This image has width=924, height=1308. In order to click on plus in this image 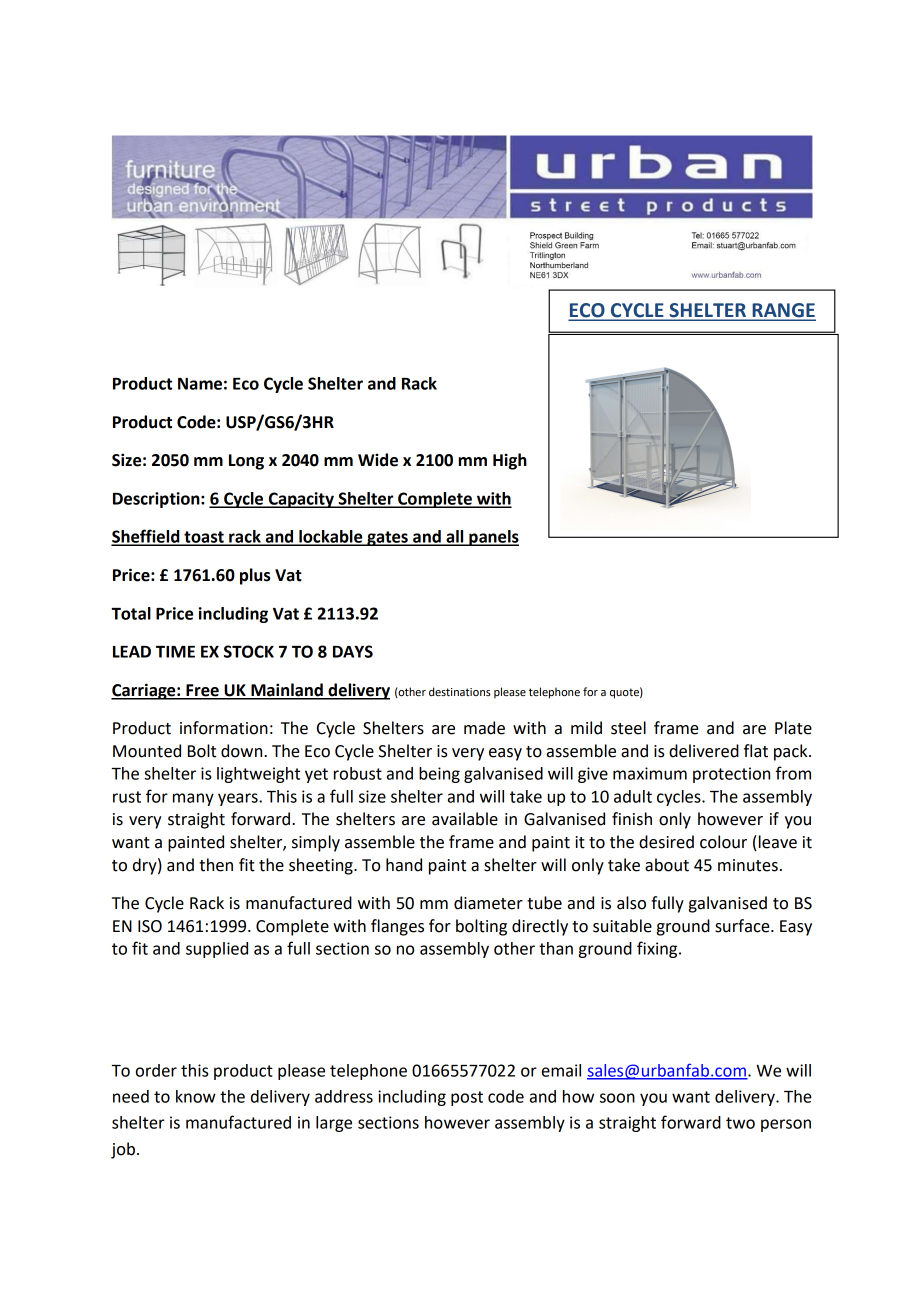, I will do `click(255, 576)`.
